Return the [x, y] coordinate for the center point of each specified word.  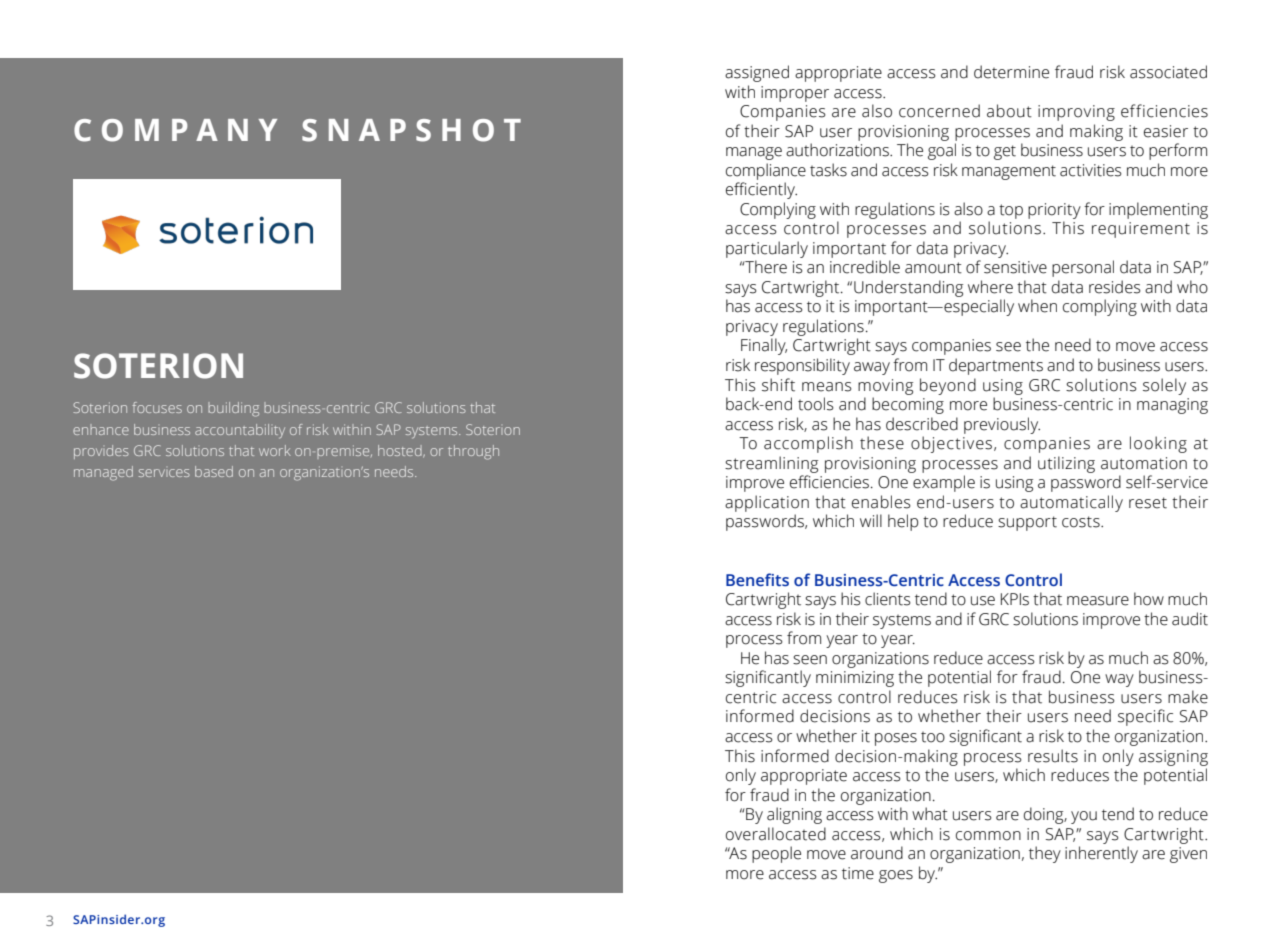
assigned [757, 73]
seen [810, 660]
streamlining [771, 464]
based [214, 471]
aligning [794, 815]
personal [1083, 268]
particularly [767, 249]
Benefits [757, 580]
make [1188, 697]
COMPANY [175, 130]
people [776, 854]
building [233, 409]
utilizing [1066, 464]
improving [1076, 113]
